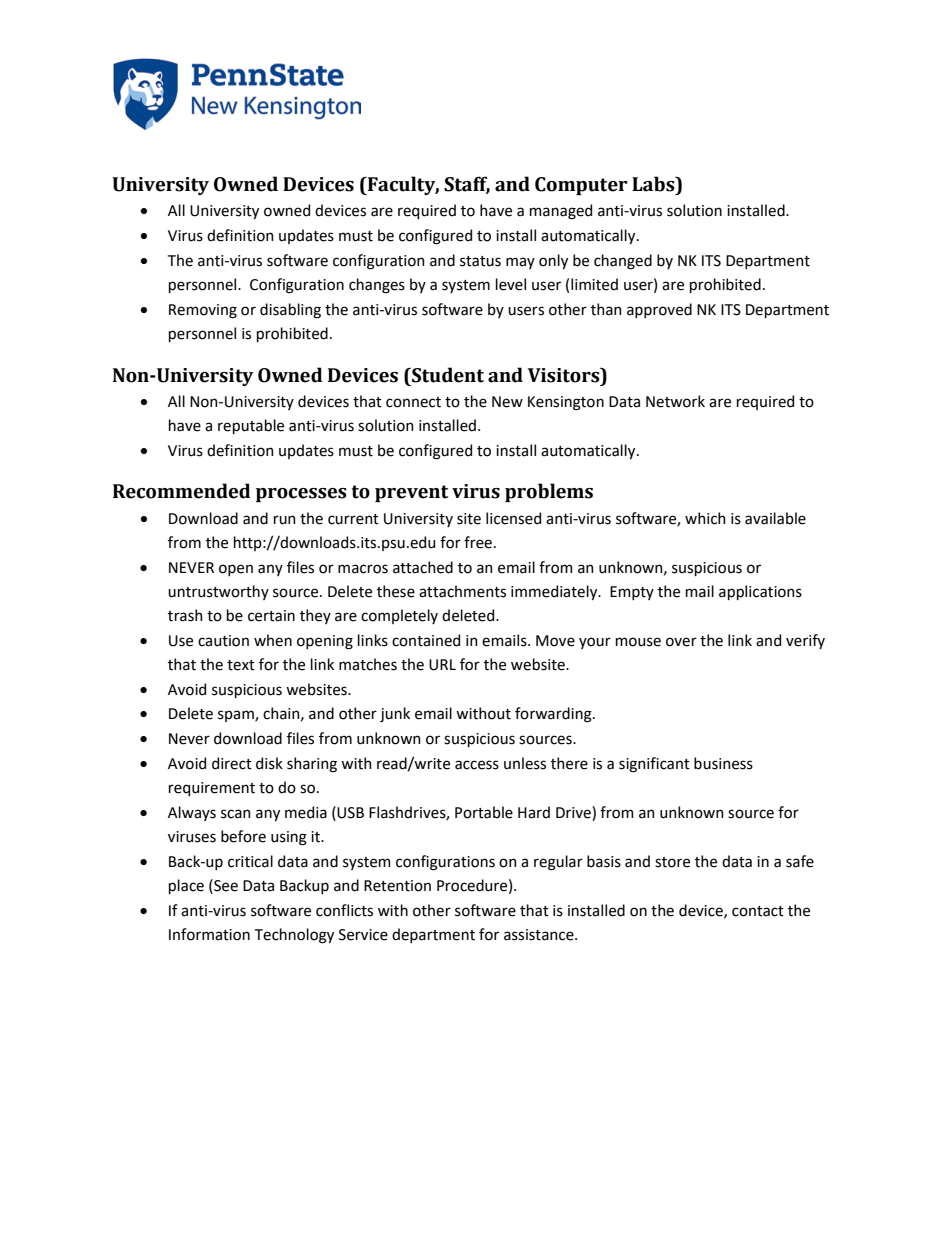 This image has height=1233, width=952. I want to click on Labs, so click(654, 184).
